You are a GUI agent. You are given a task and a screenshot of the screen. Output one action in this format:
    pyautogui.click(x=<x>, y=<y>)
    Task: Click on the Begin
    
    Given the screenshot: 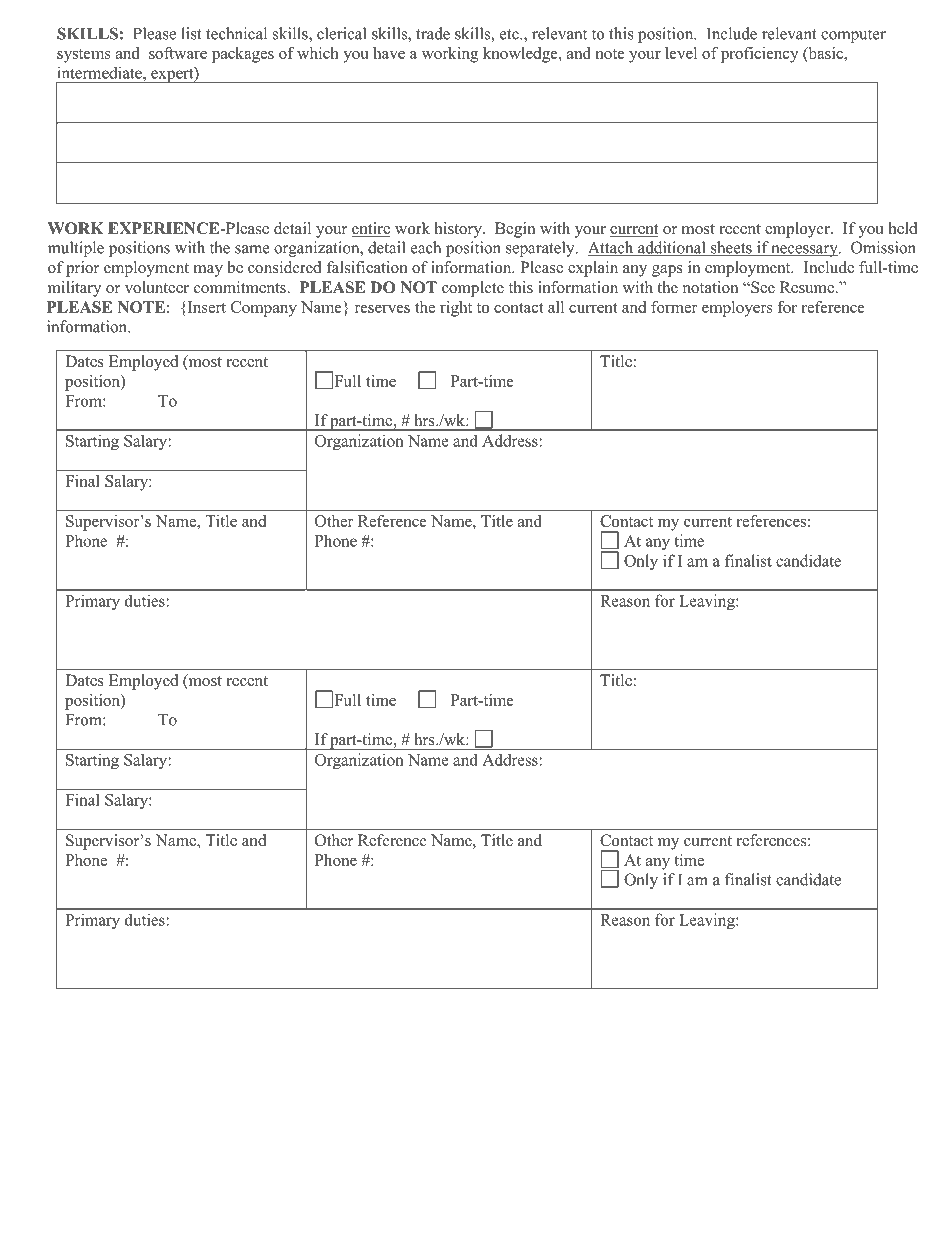 What is the action you would take?
    pyautogui.click(x=515, y=230)
